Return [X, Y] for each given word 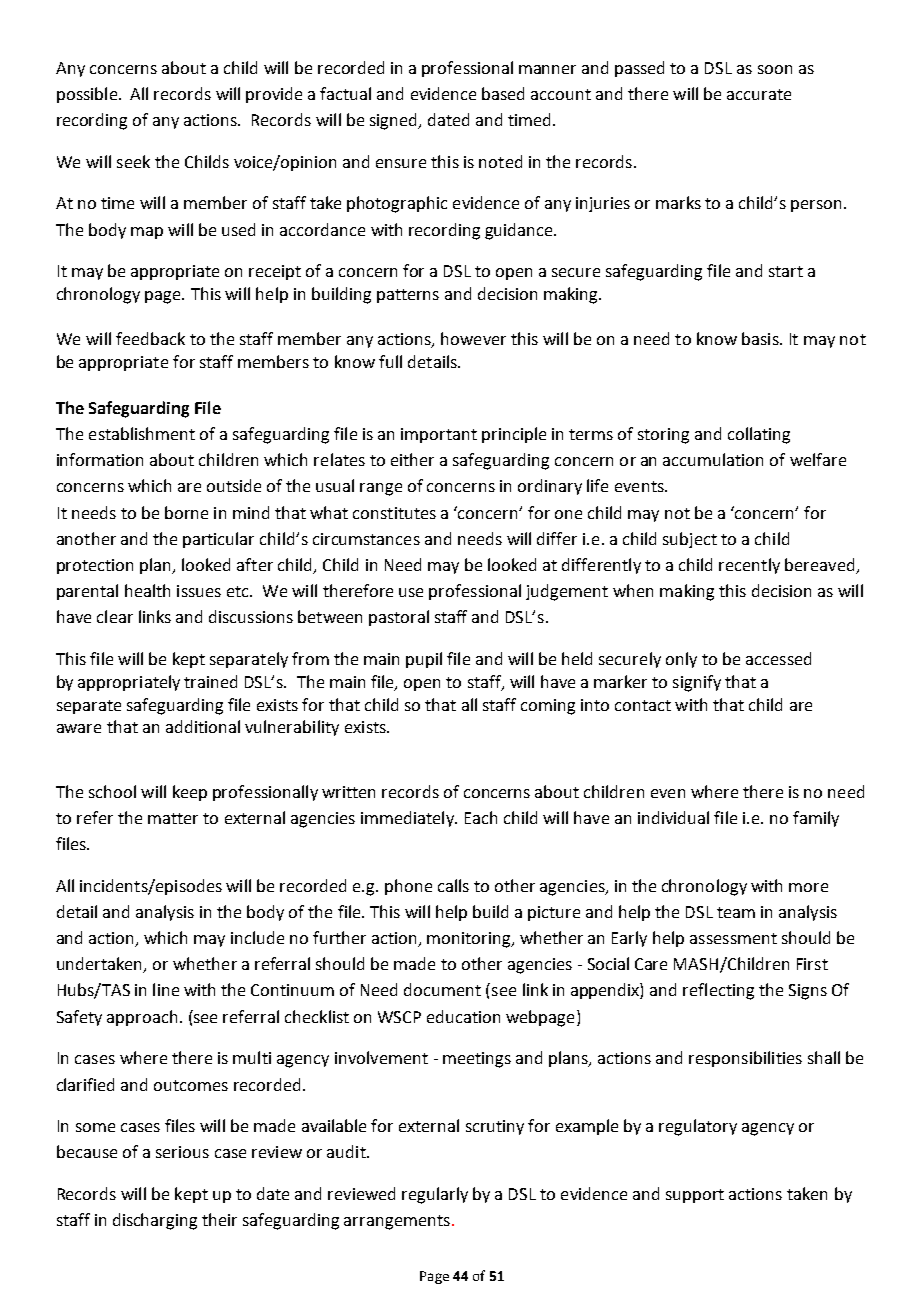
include [257, 937]
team [736, 912]
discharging [155, 1221]
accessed [778, 658]
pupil [424, 660]
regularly [435, 1195]
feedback [150, 338]
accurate [759, 94]
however [473, 338]
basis [761, 338]
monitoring [470, 940]
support [695, 1196]
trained [210, 681]
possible [87, 95]
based [503, 93]
